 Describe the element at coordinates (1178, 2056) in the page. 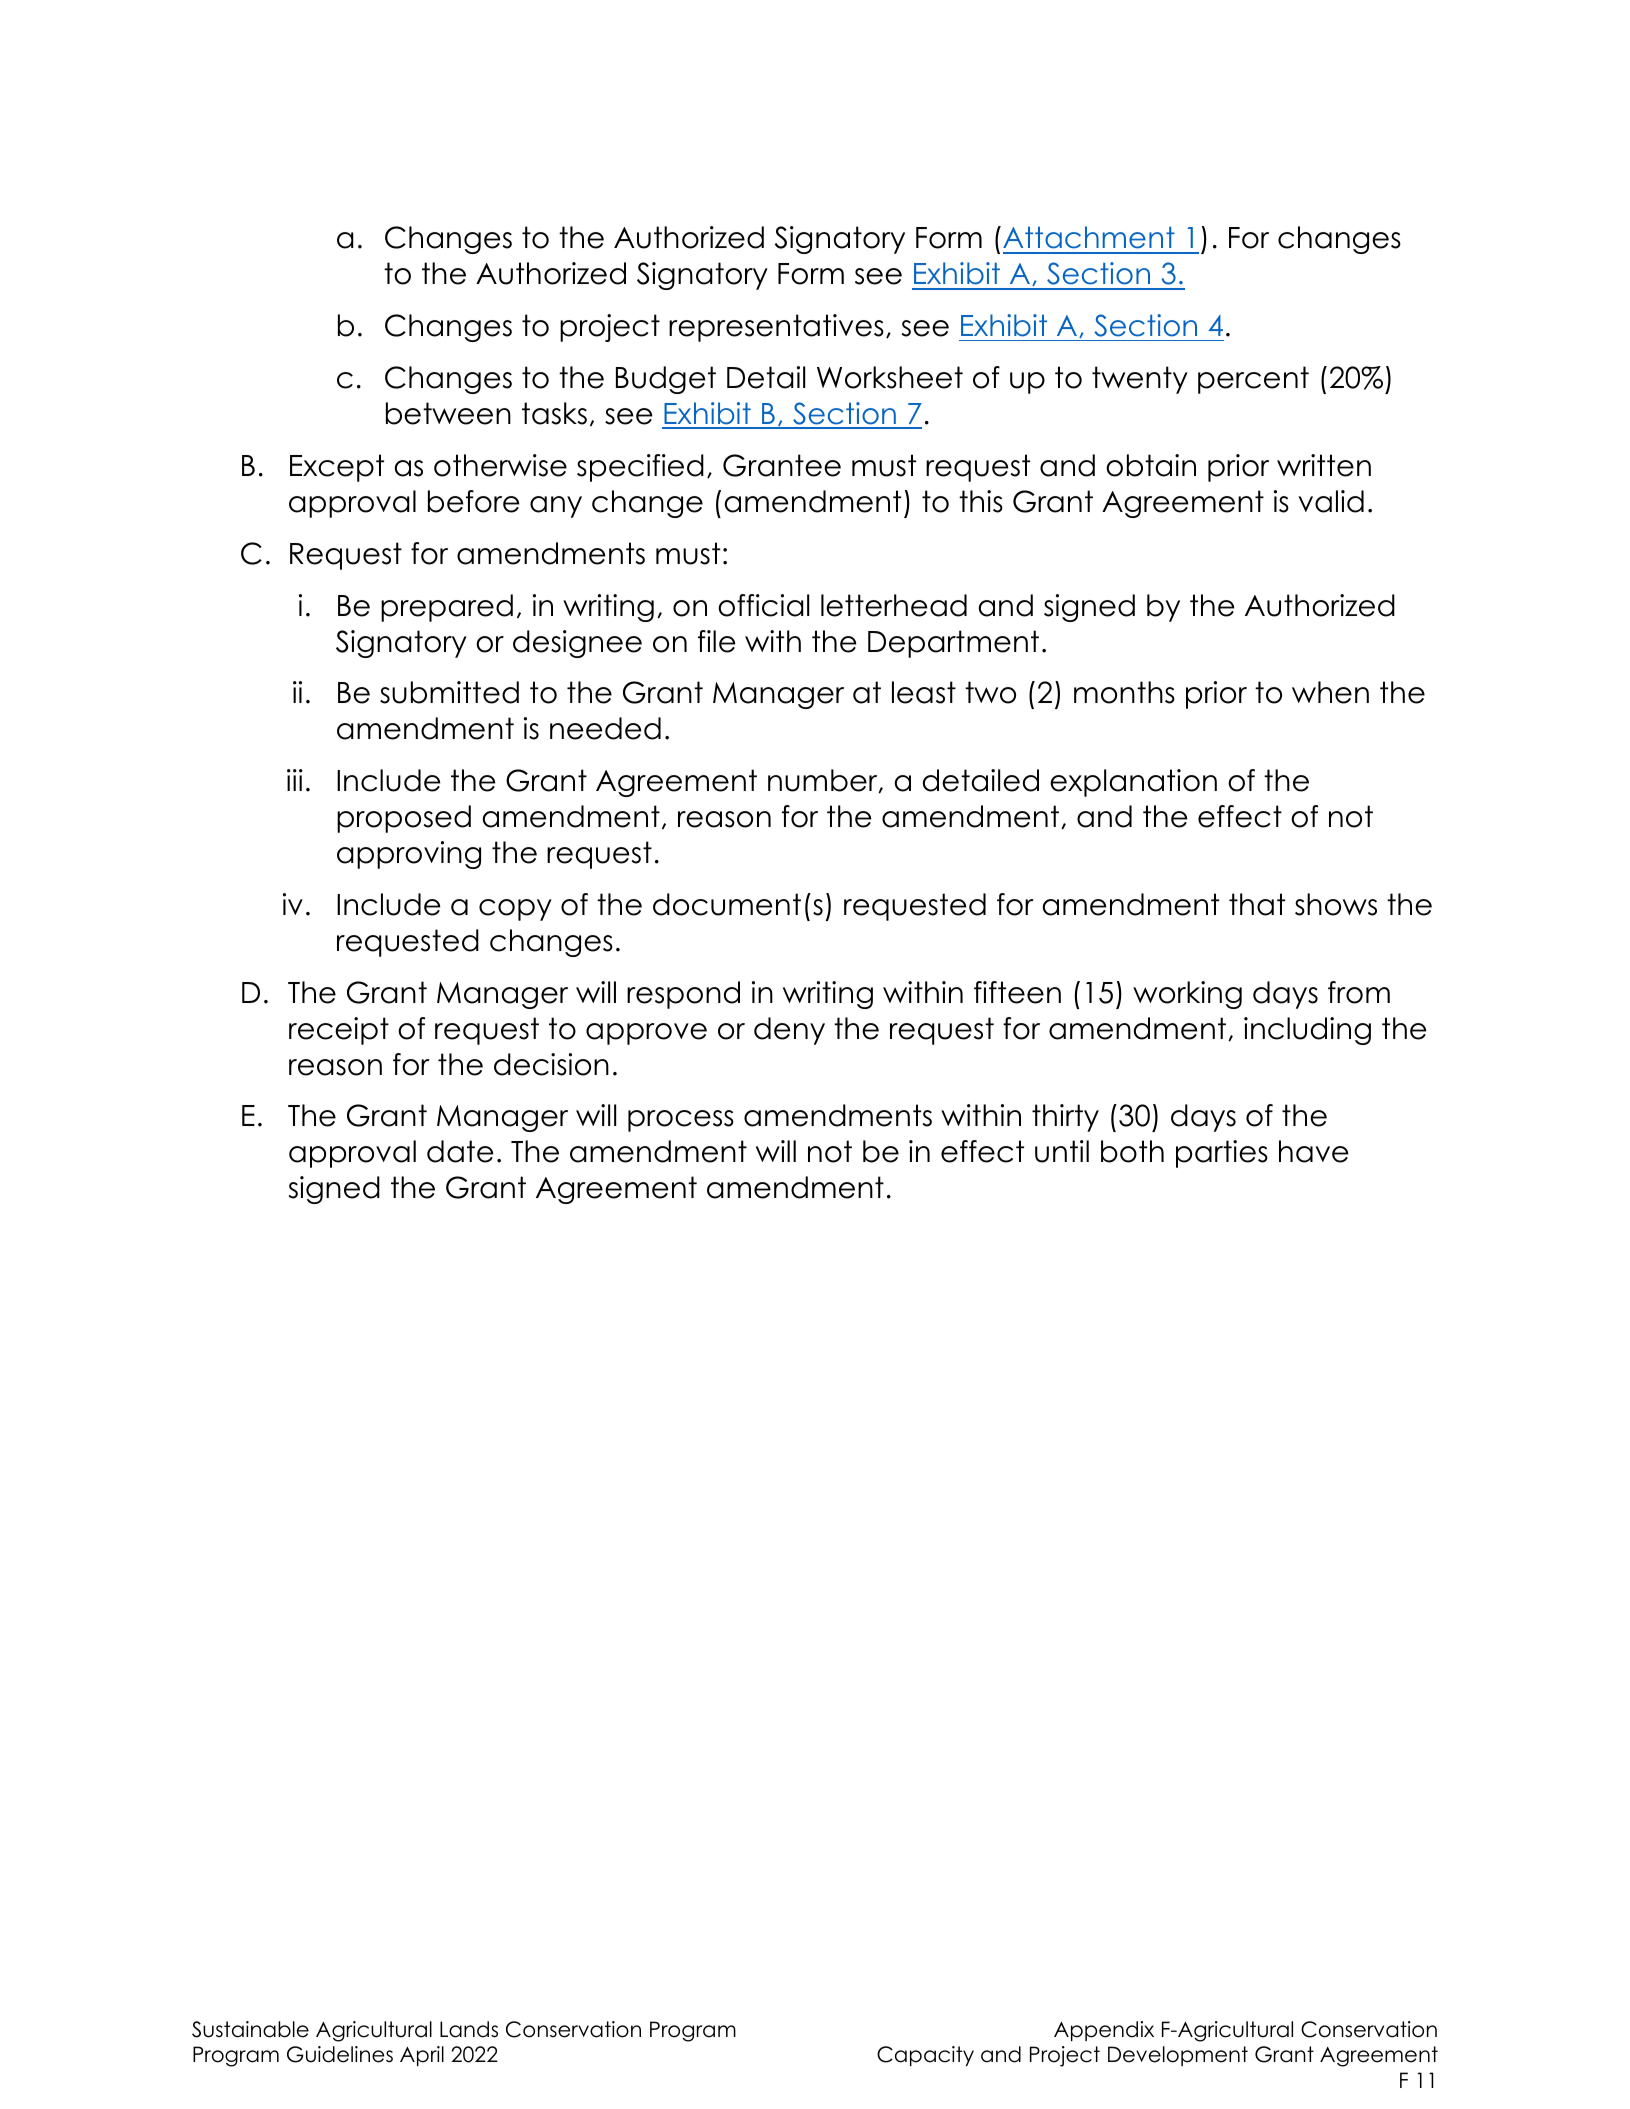

I see `Development` at that location.
